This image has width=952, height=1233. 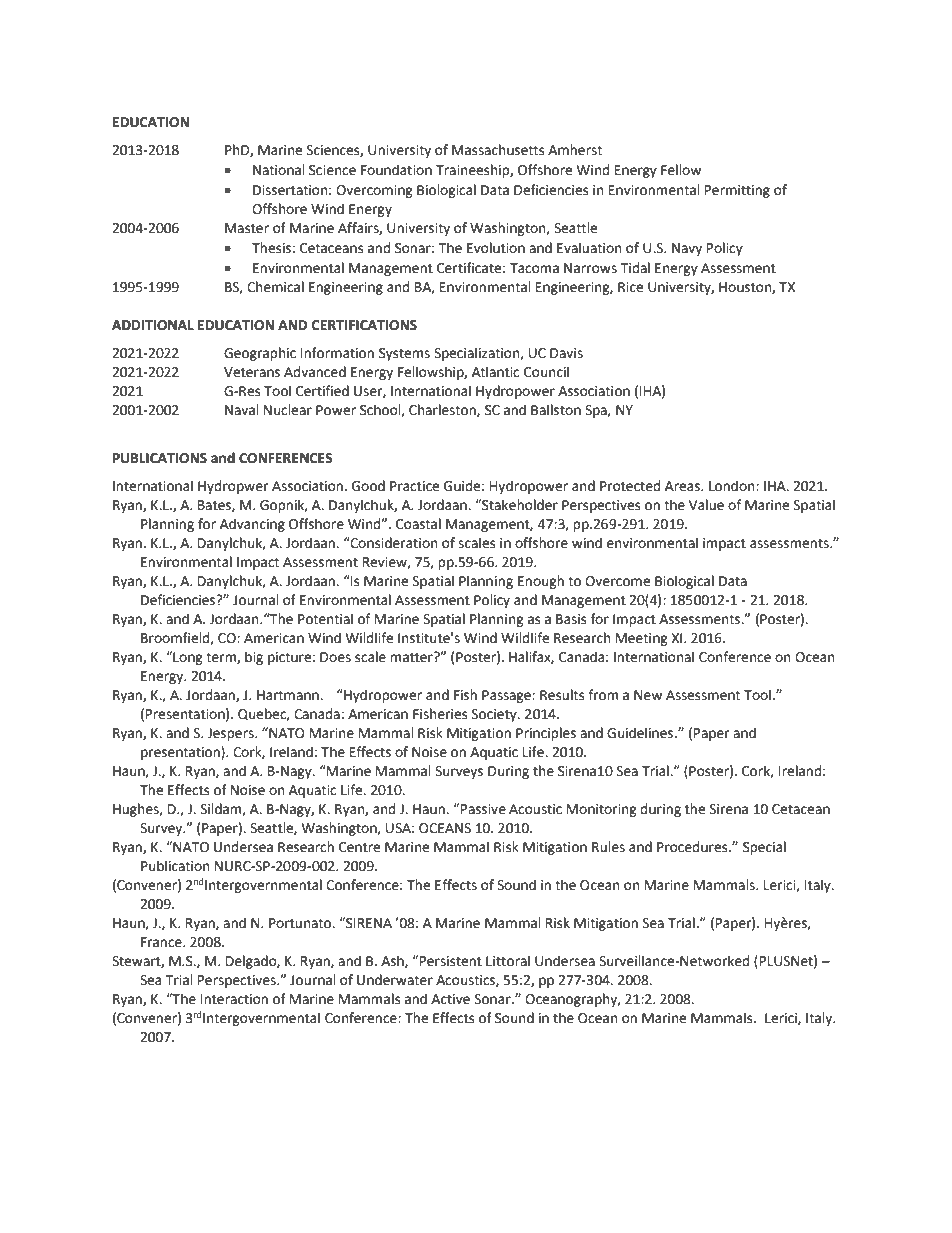 I want to click on Monitoring, so click(x=602, y=810).
